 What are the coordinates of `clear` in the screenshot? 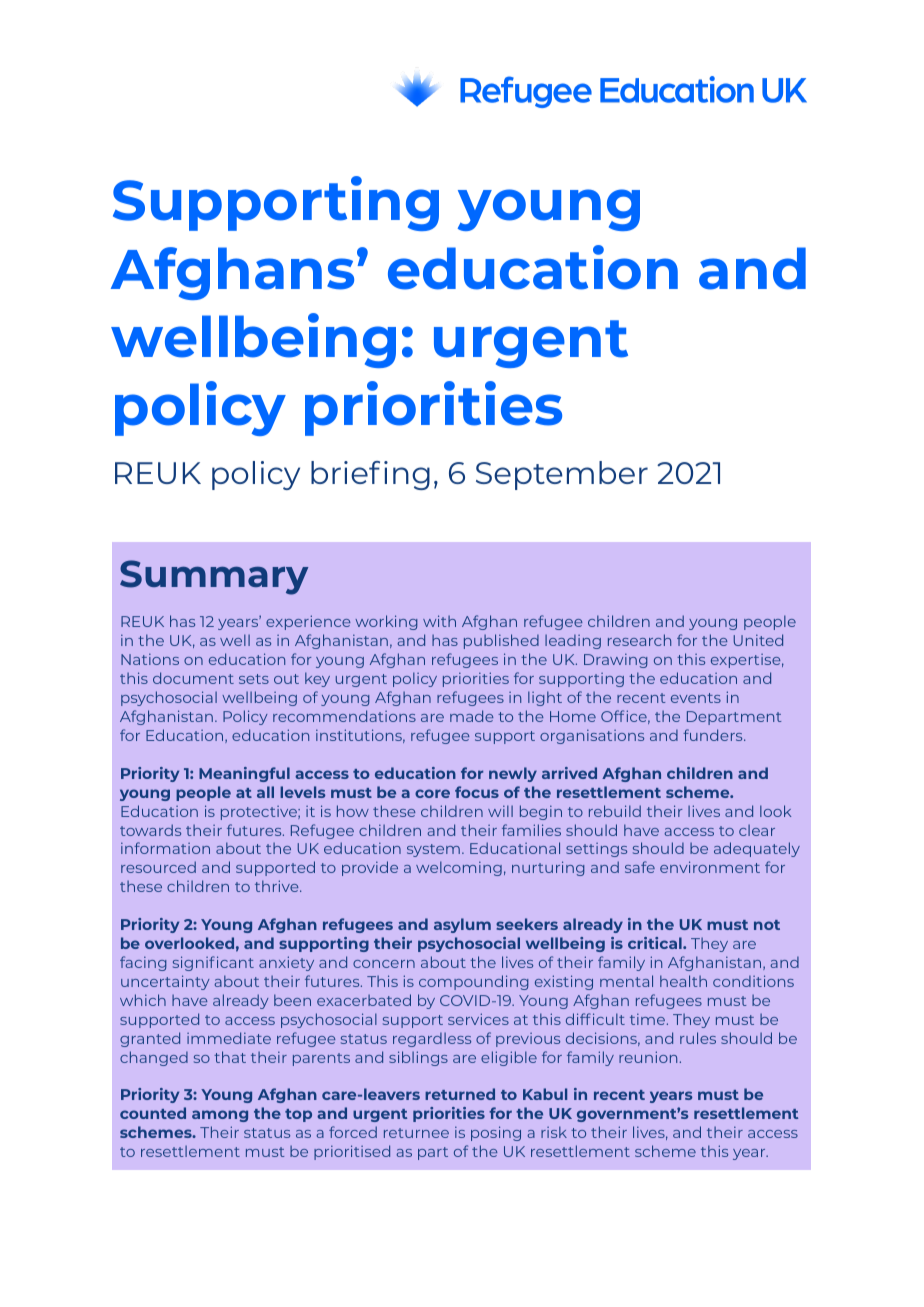 It's located at (757, 830).
